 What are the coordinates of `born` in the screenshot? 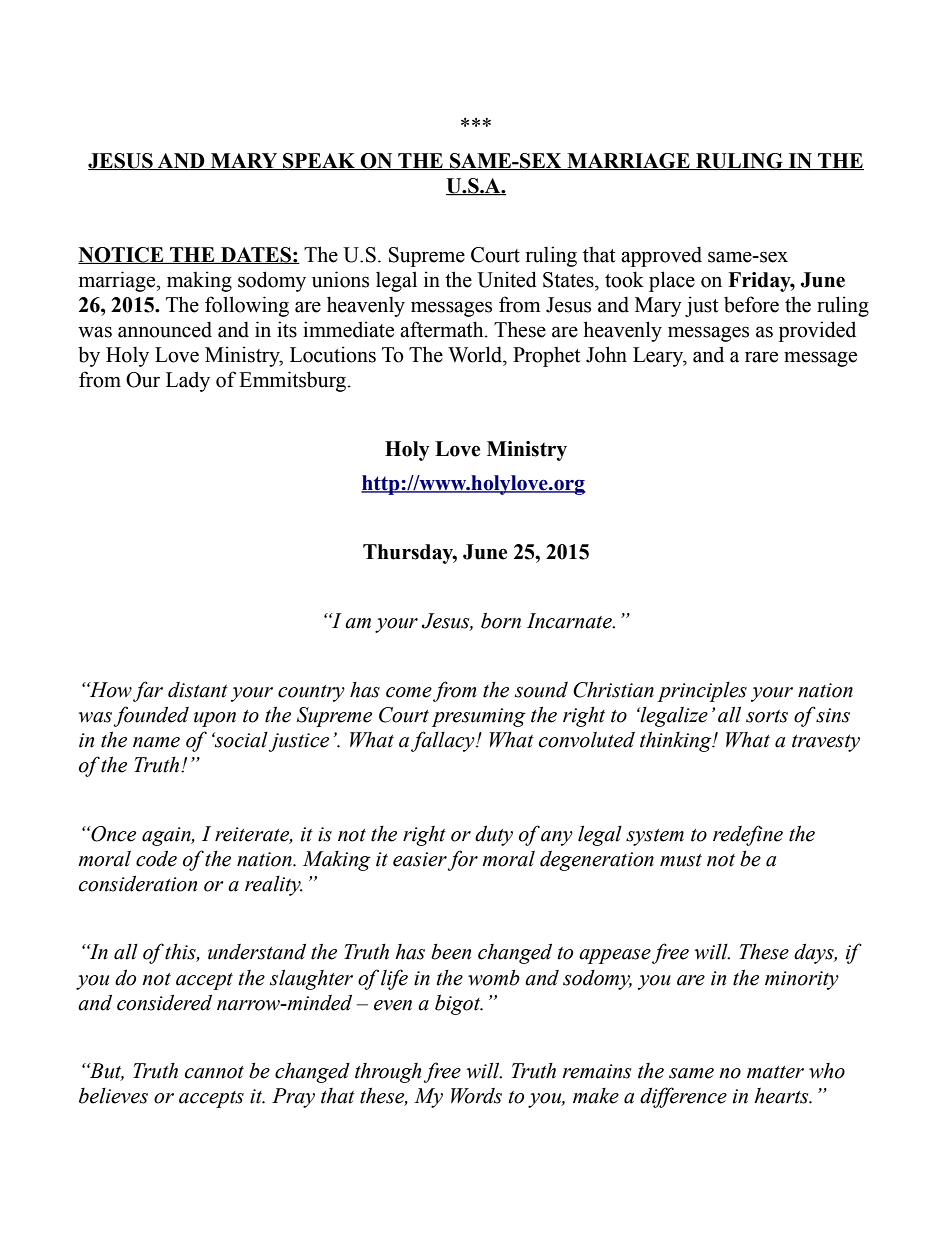 It's located at (501, 620).
